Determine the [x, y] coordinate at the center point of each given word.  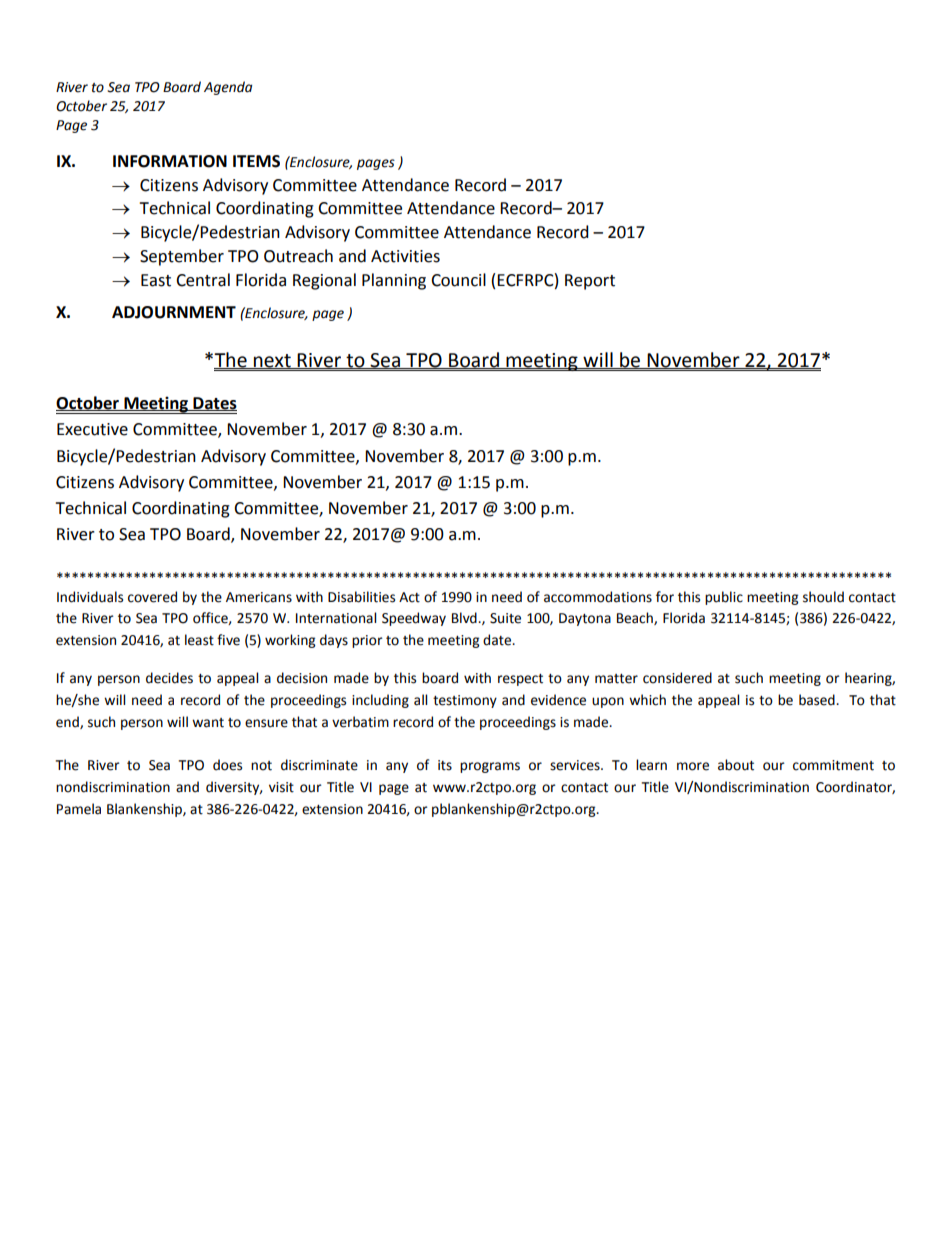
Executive [92, 429]
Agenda [228, 88]
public [724, 598]
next [272, 361]
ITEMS [256, 161]
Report [590, 282]
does [227, 765]
